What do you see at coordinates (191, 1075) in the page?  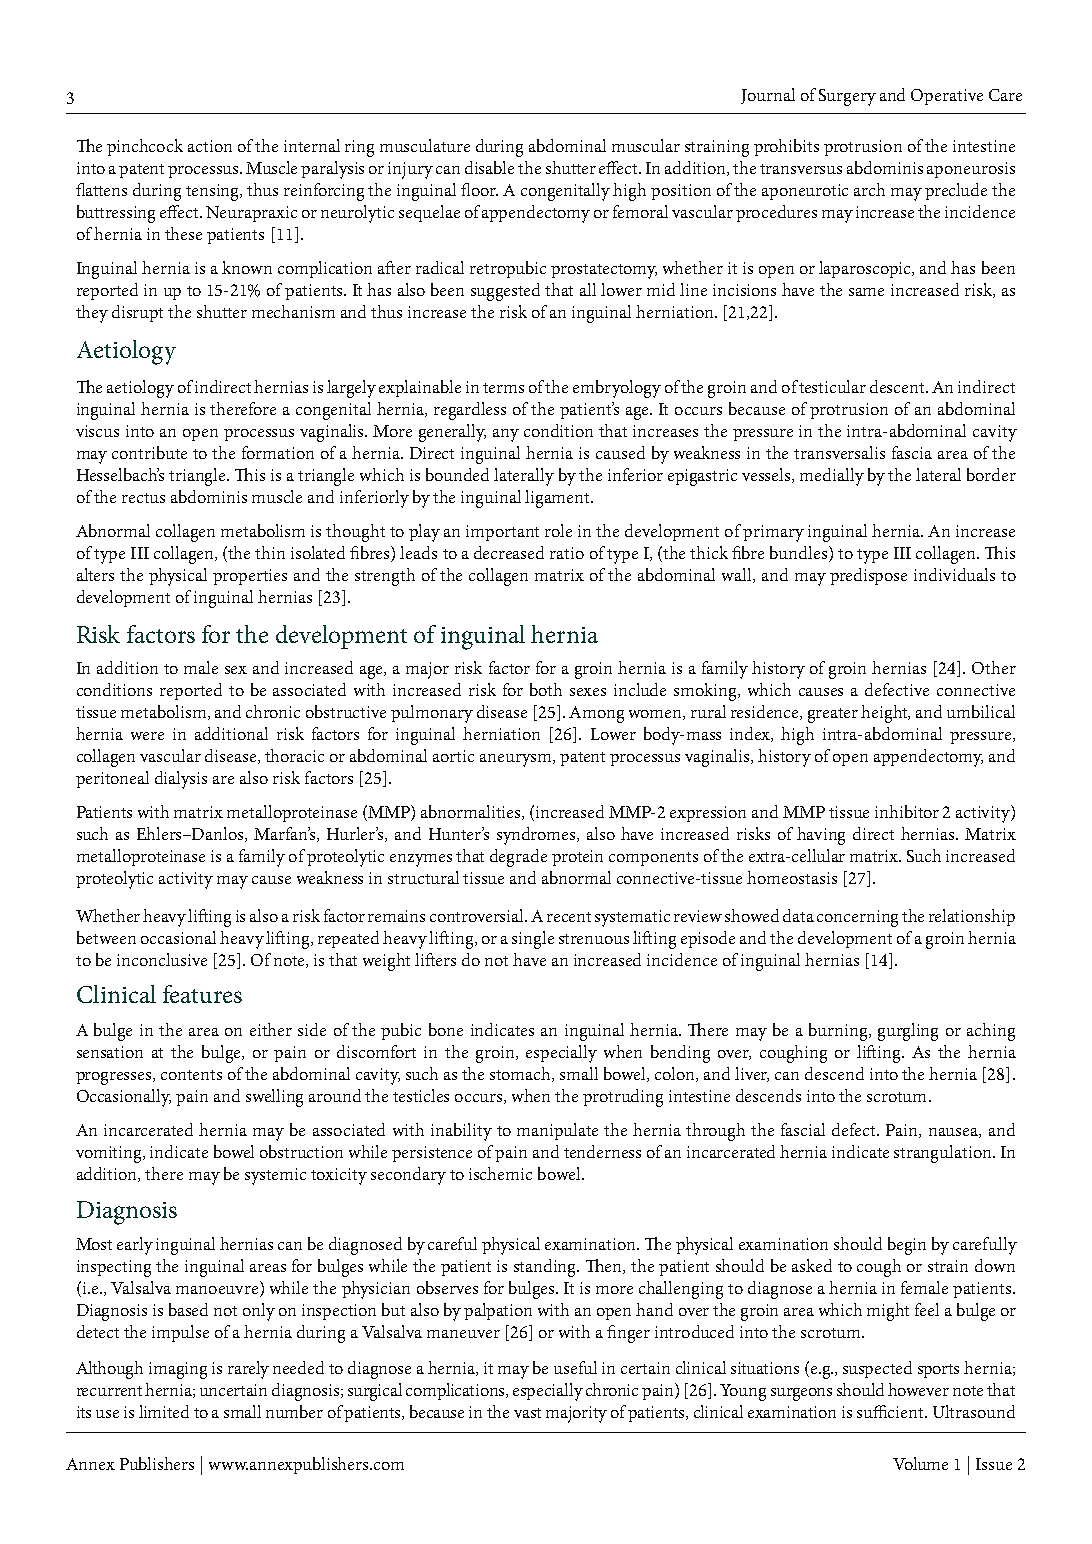 I see `contents` at bounding box center [191, 1075].
